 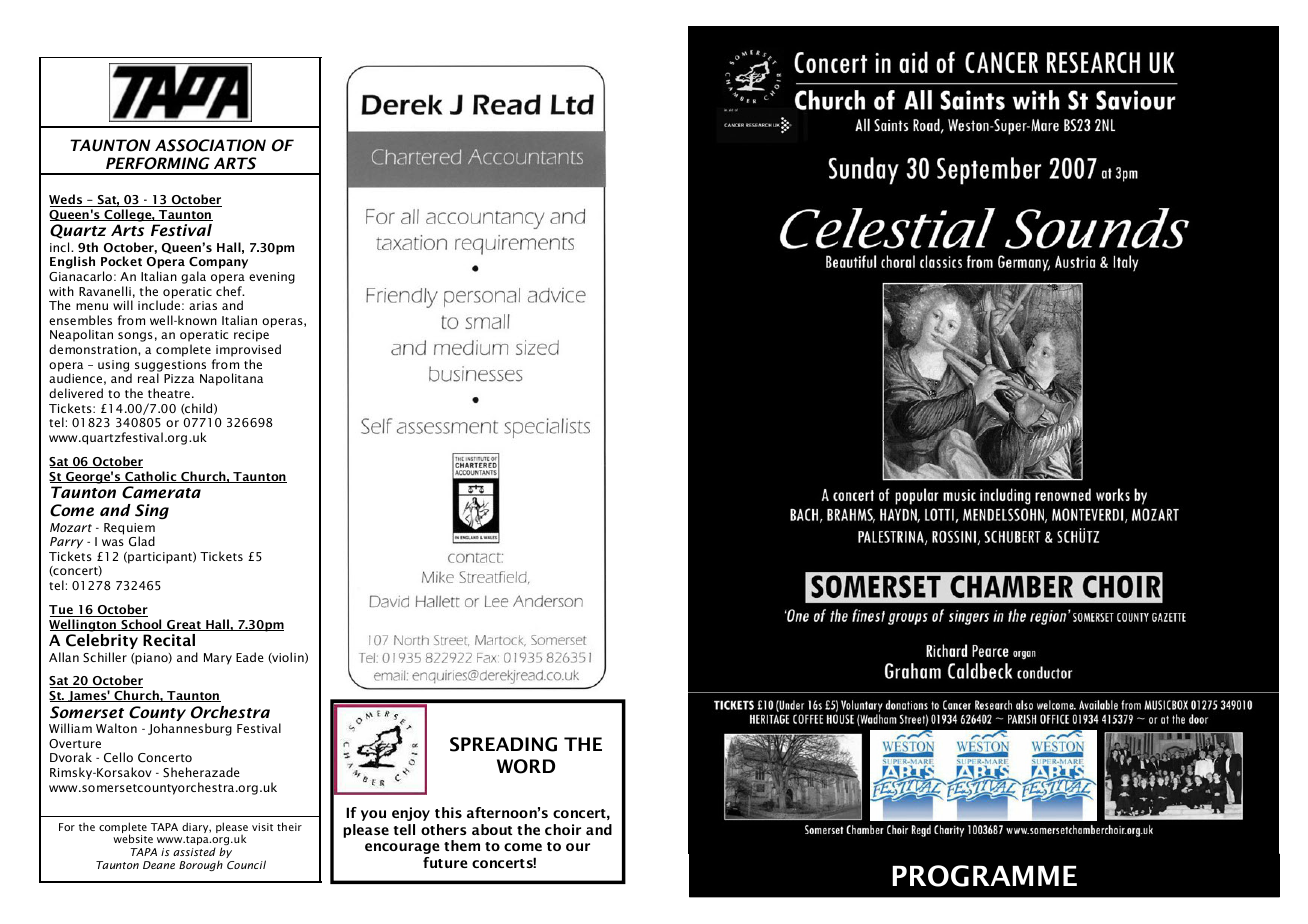 What do you see at coordinates (194, 851) in the screenshot?
I see `assisted` at bounding box center [194, 851].
